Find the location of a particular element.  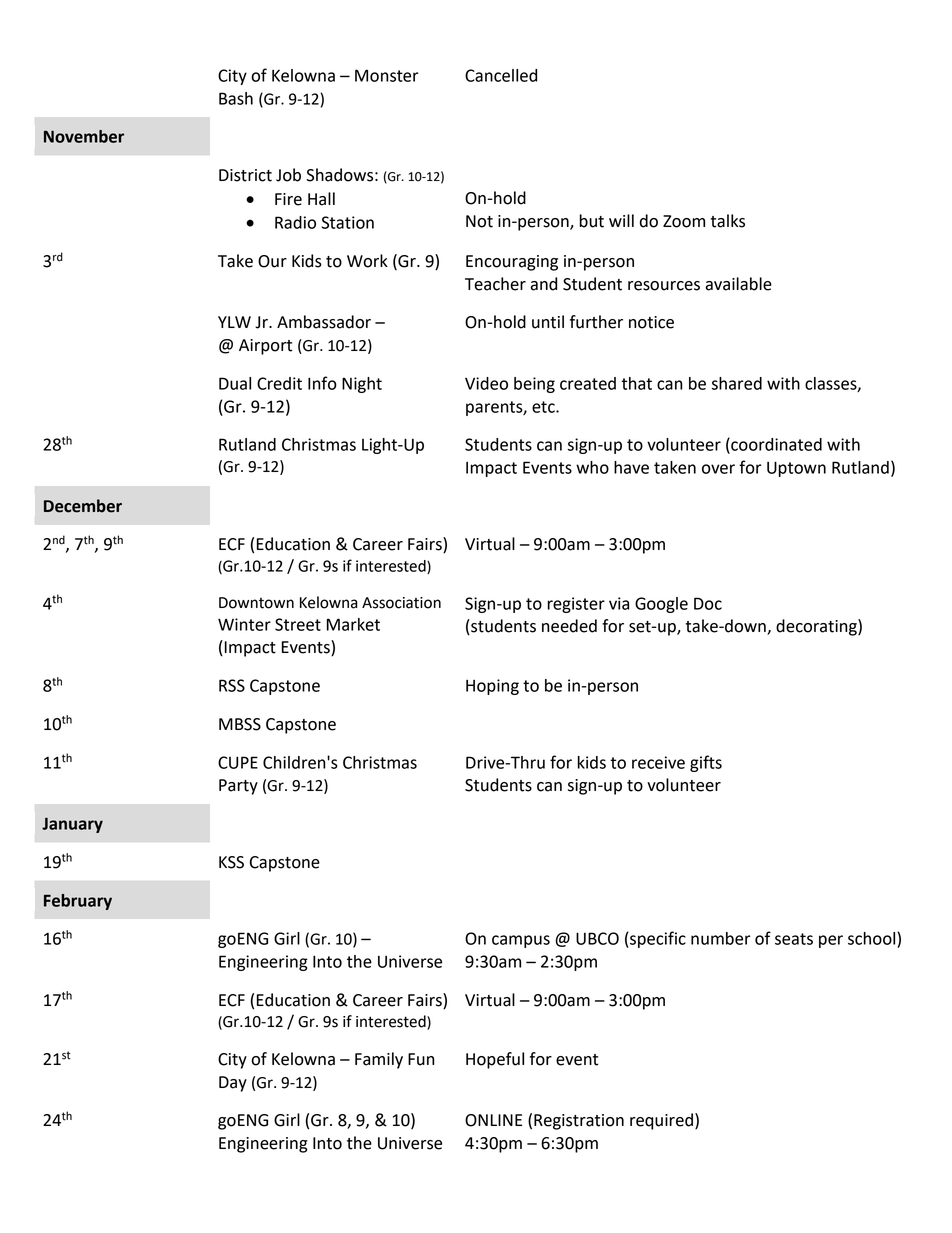

Airport is located at coordinates (265, 347).
